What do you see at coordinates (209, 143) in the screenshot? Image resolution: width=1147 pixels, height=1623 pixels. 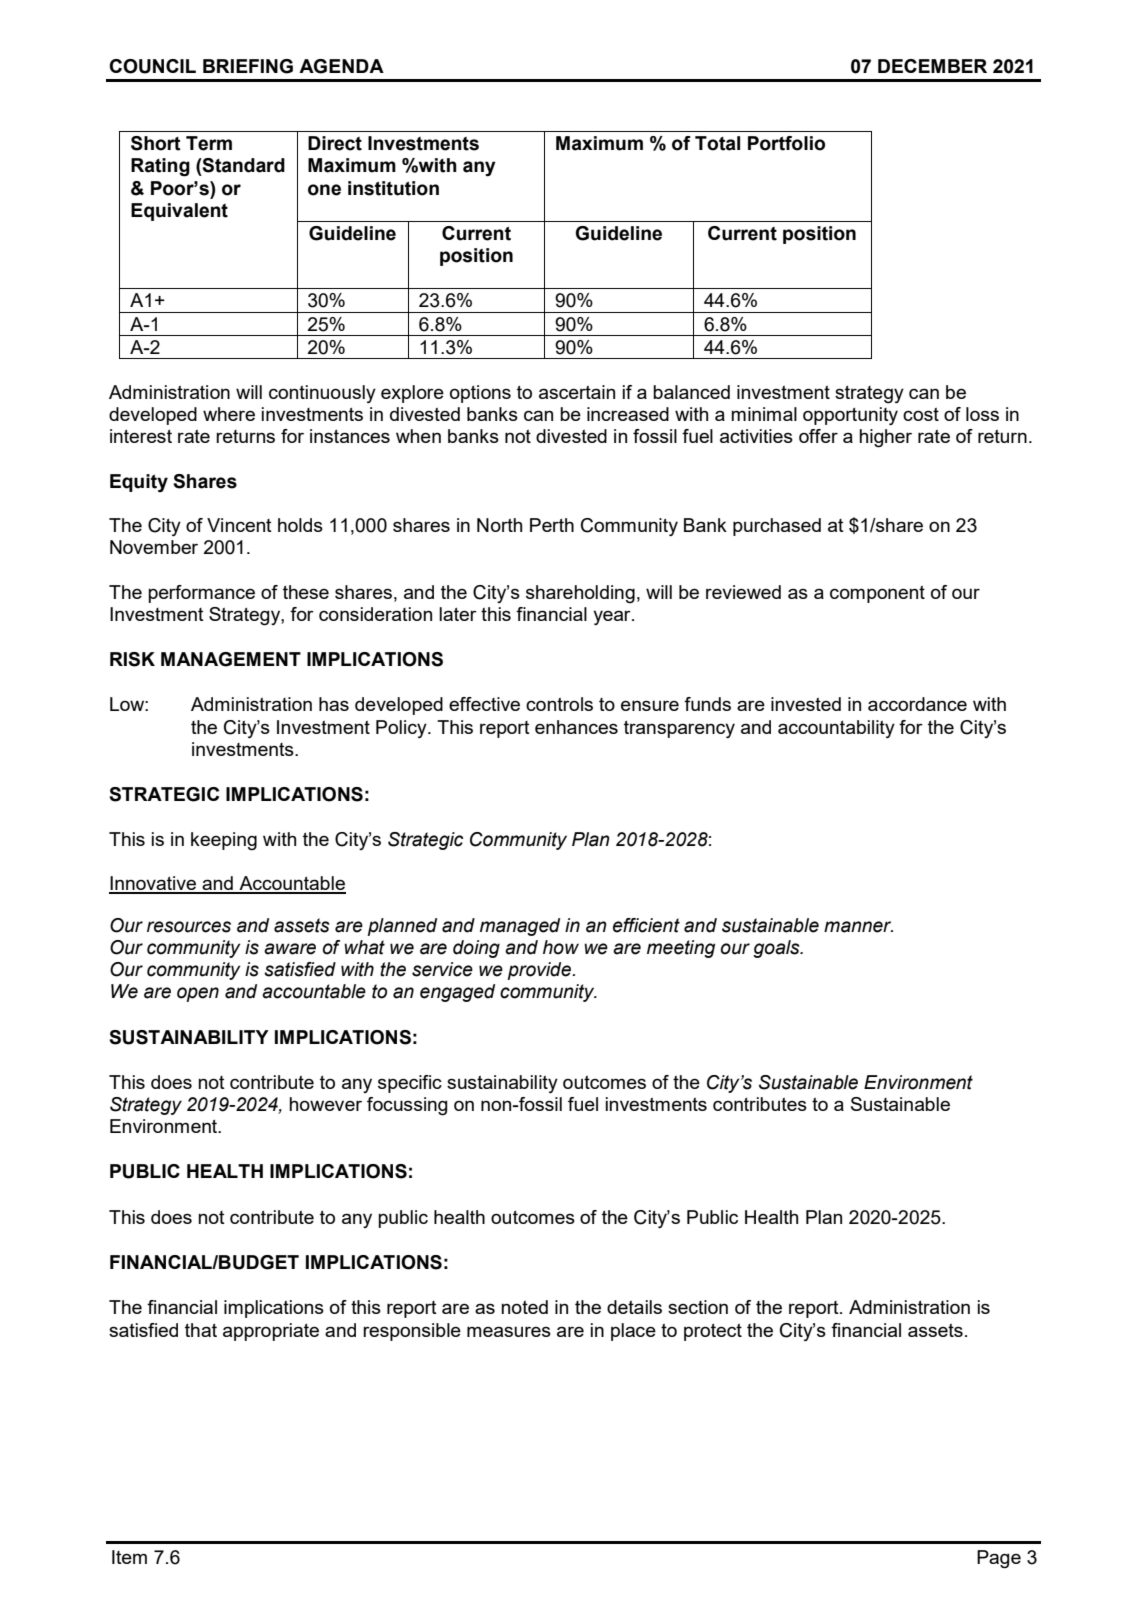 I see `Term` at bounding box center [209, 143].
